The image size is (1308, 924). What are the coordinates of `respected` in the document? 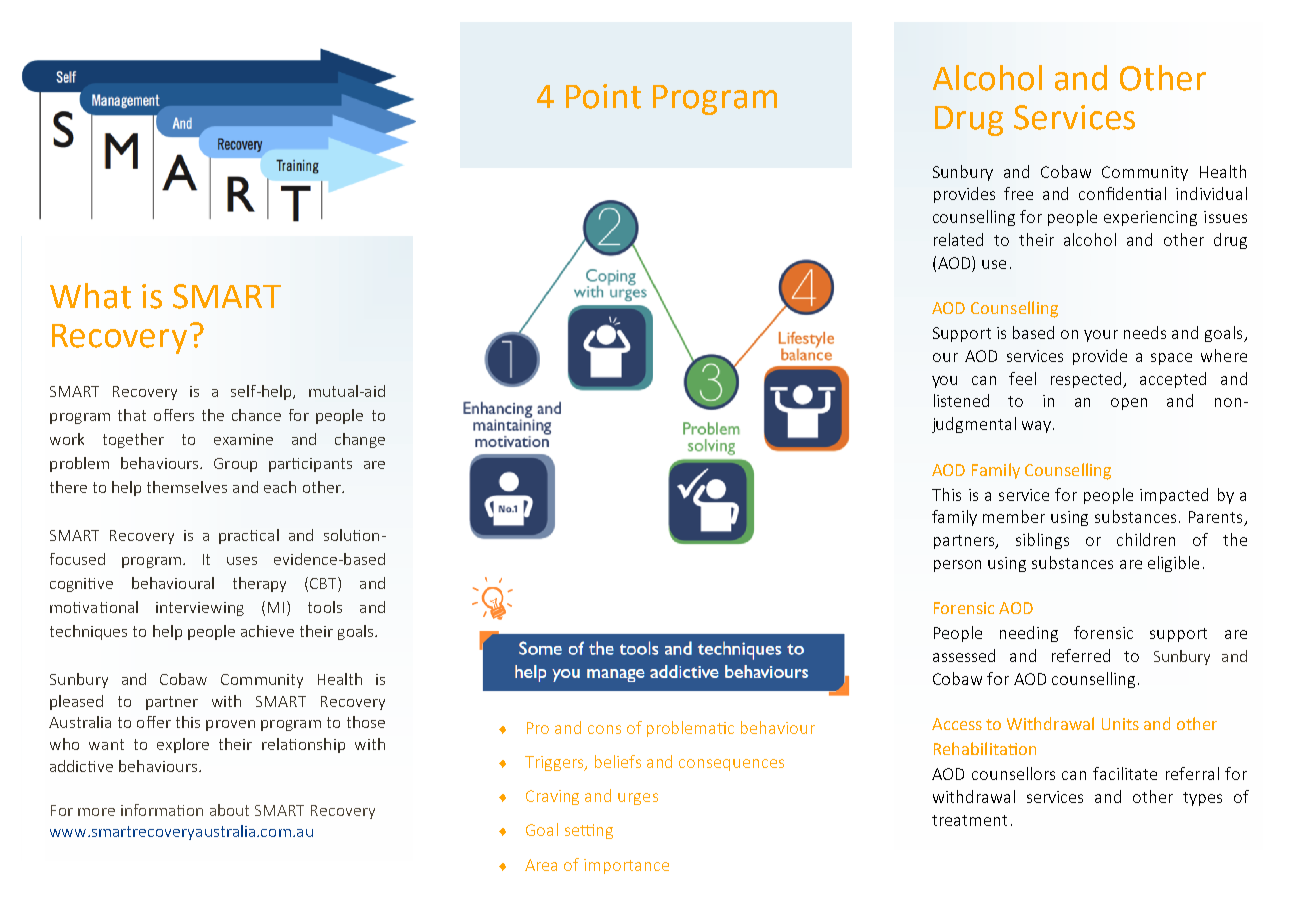 It's located at (1088, 380).
